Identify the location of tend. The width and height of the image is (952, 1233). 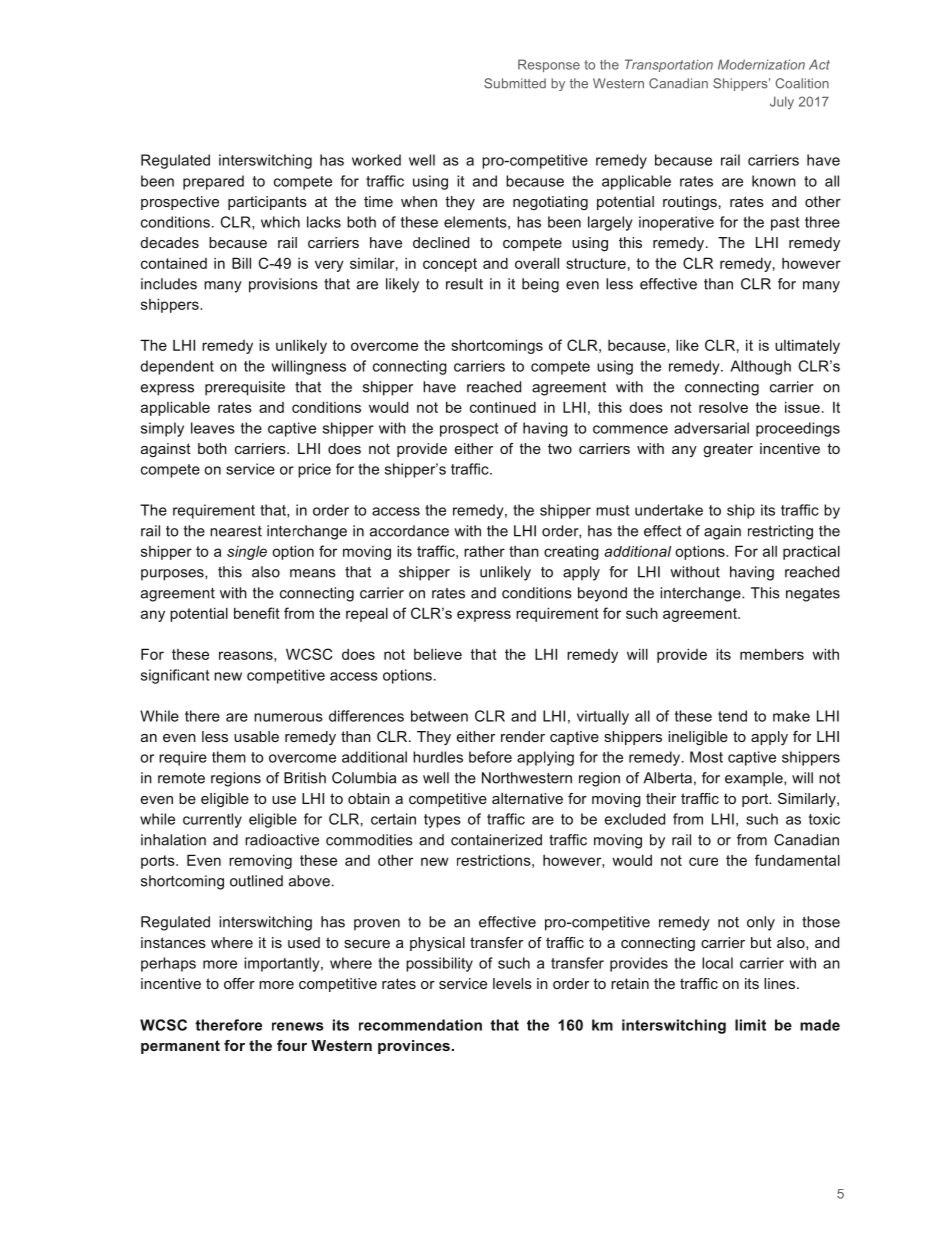
(732, 716).
